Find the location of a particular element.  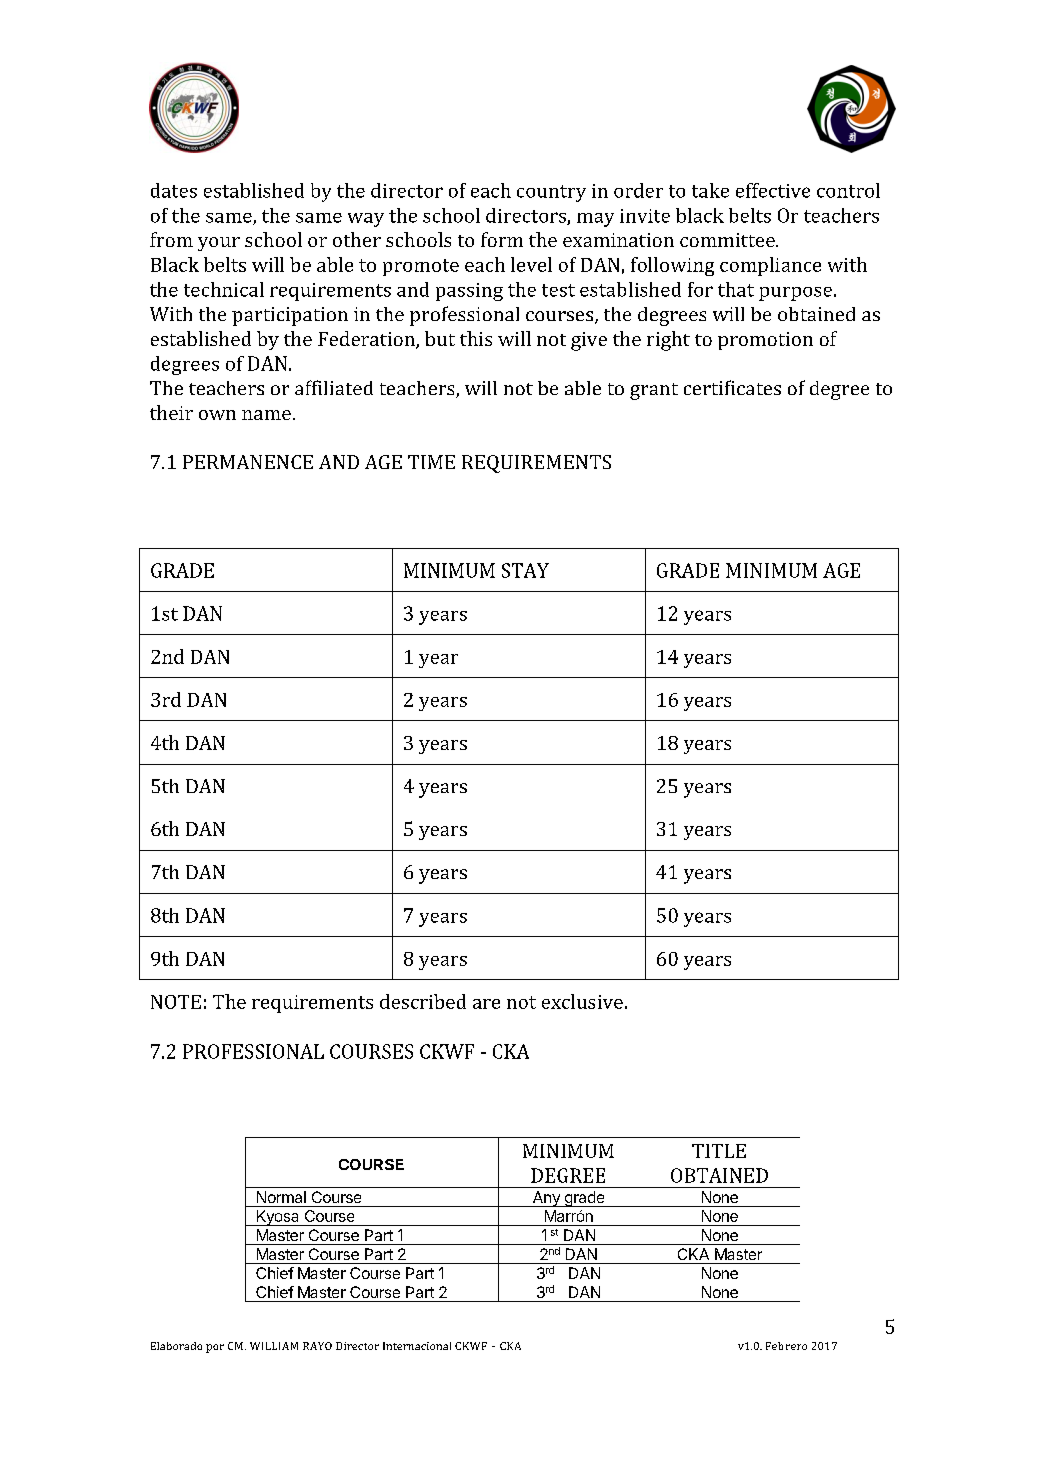

your is located at coordinates (219, 244).
